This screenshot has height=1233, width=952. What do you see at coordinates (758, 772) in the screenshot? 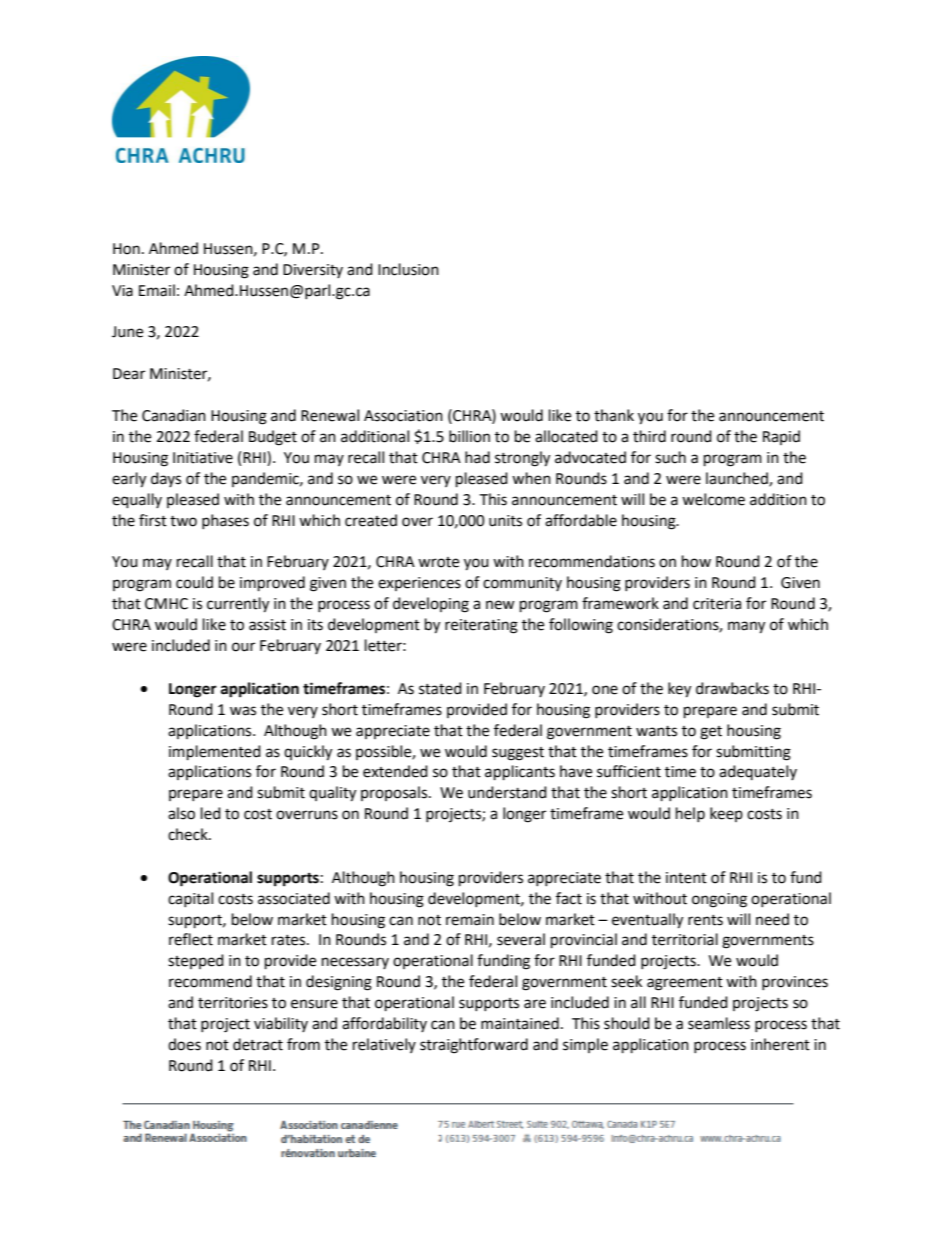
I see `adequately` at bounding box center [758, 772].
